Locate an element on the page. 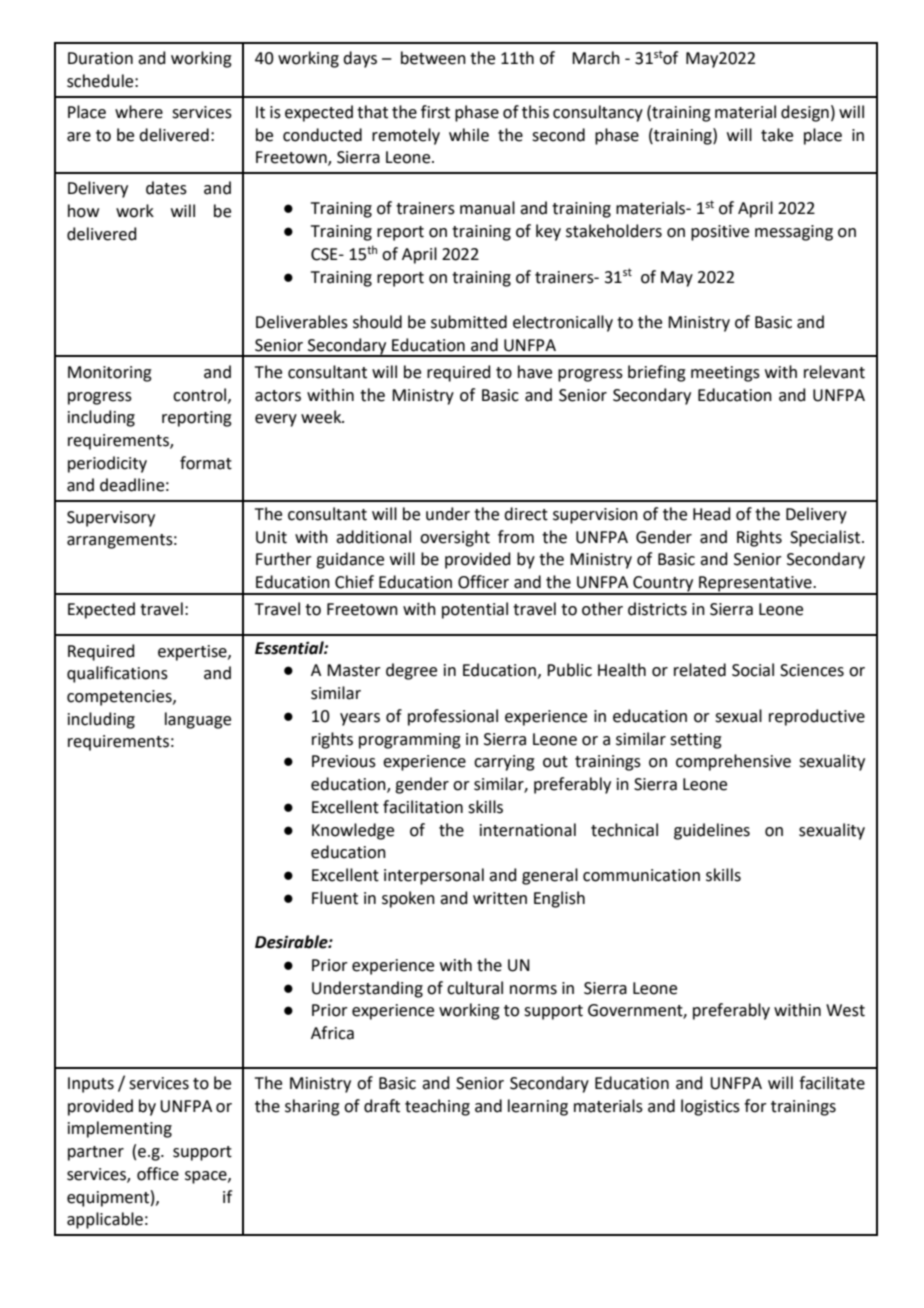 Image resolution: width=924 pixels, height=1308 pixels. meetings is located at coordinates (725, 374).
